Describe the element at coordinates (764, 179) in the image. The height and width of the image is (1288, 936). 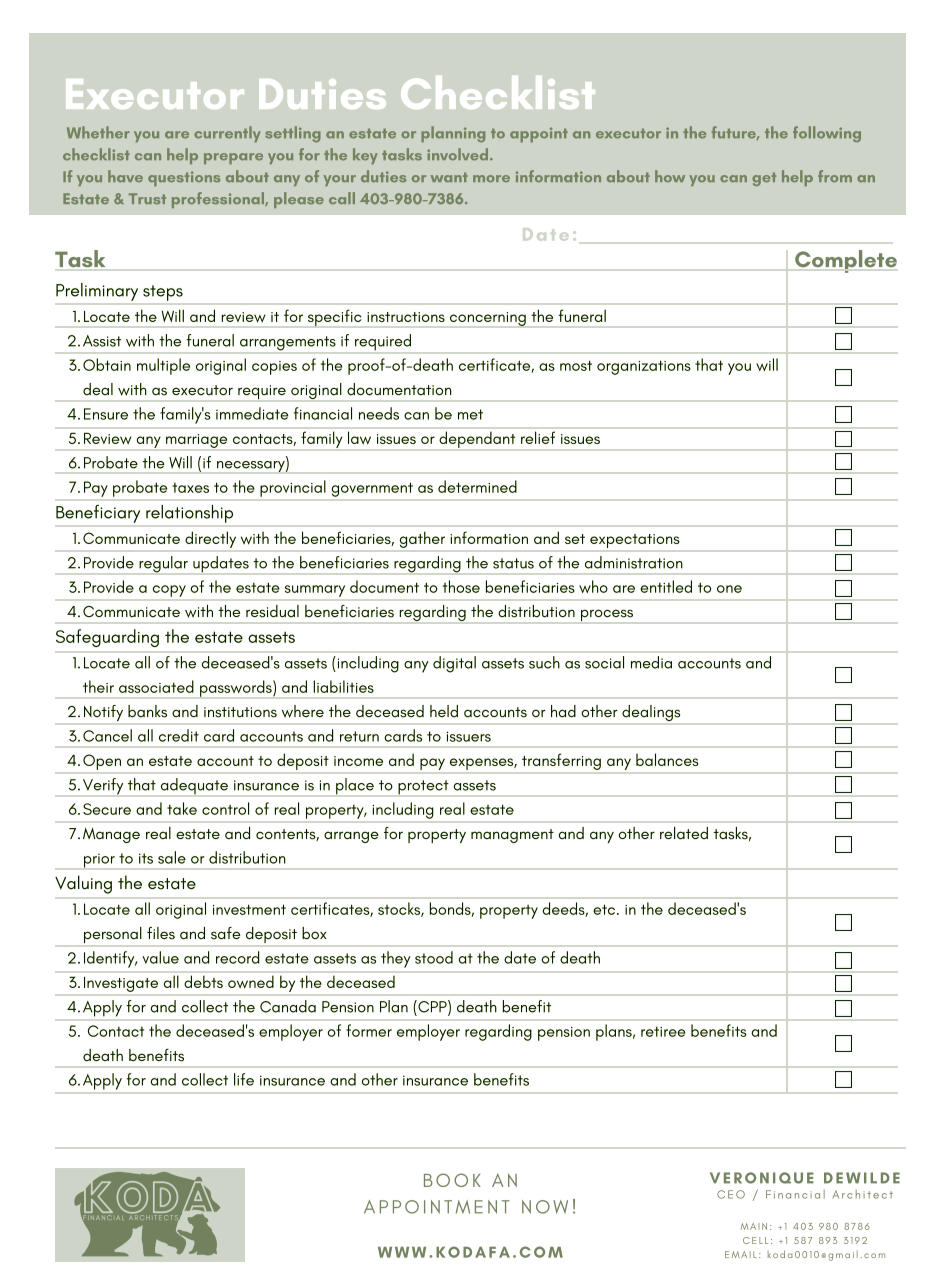
I see `get` at that location.
